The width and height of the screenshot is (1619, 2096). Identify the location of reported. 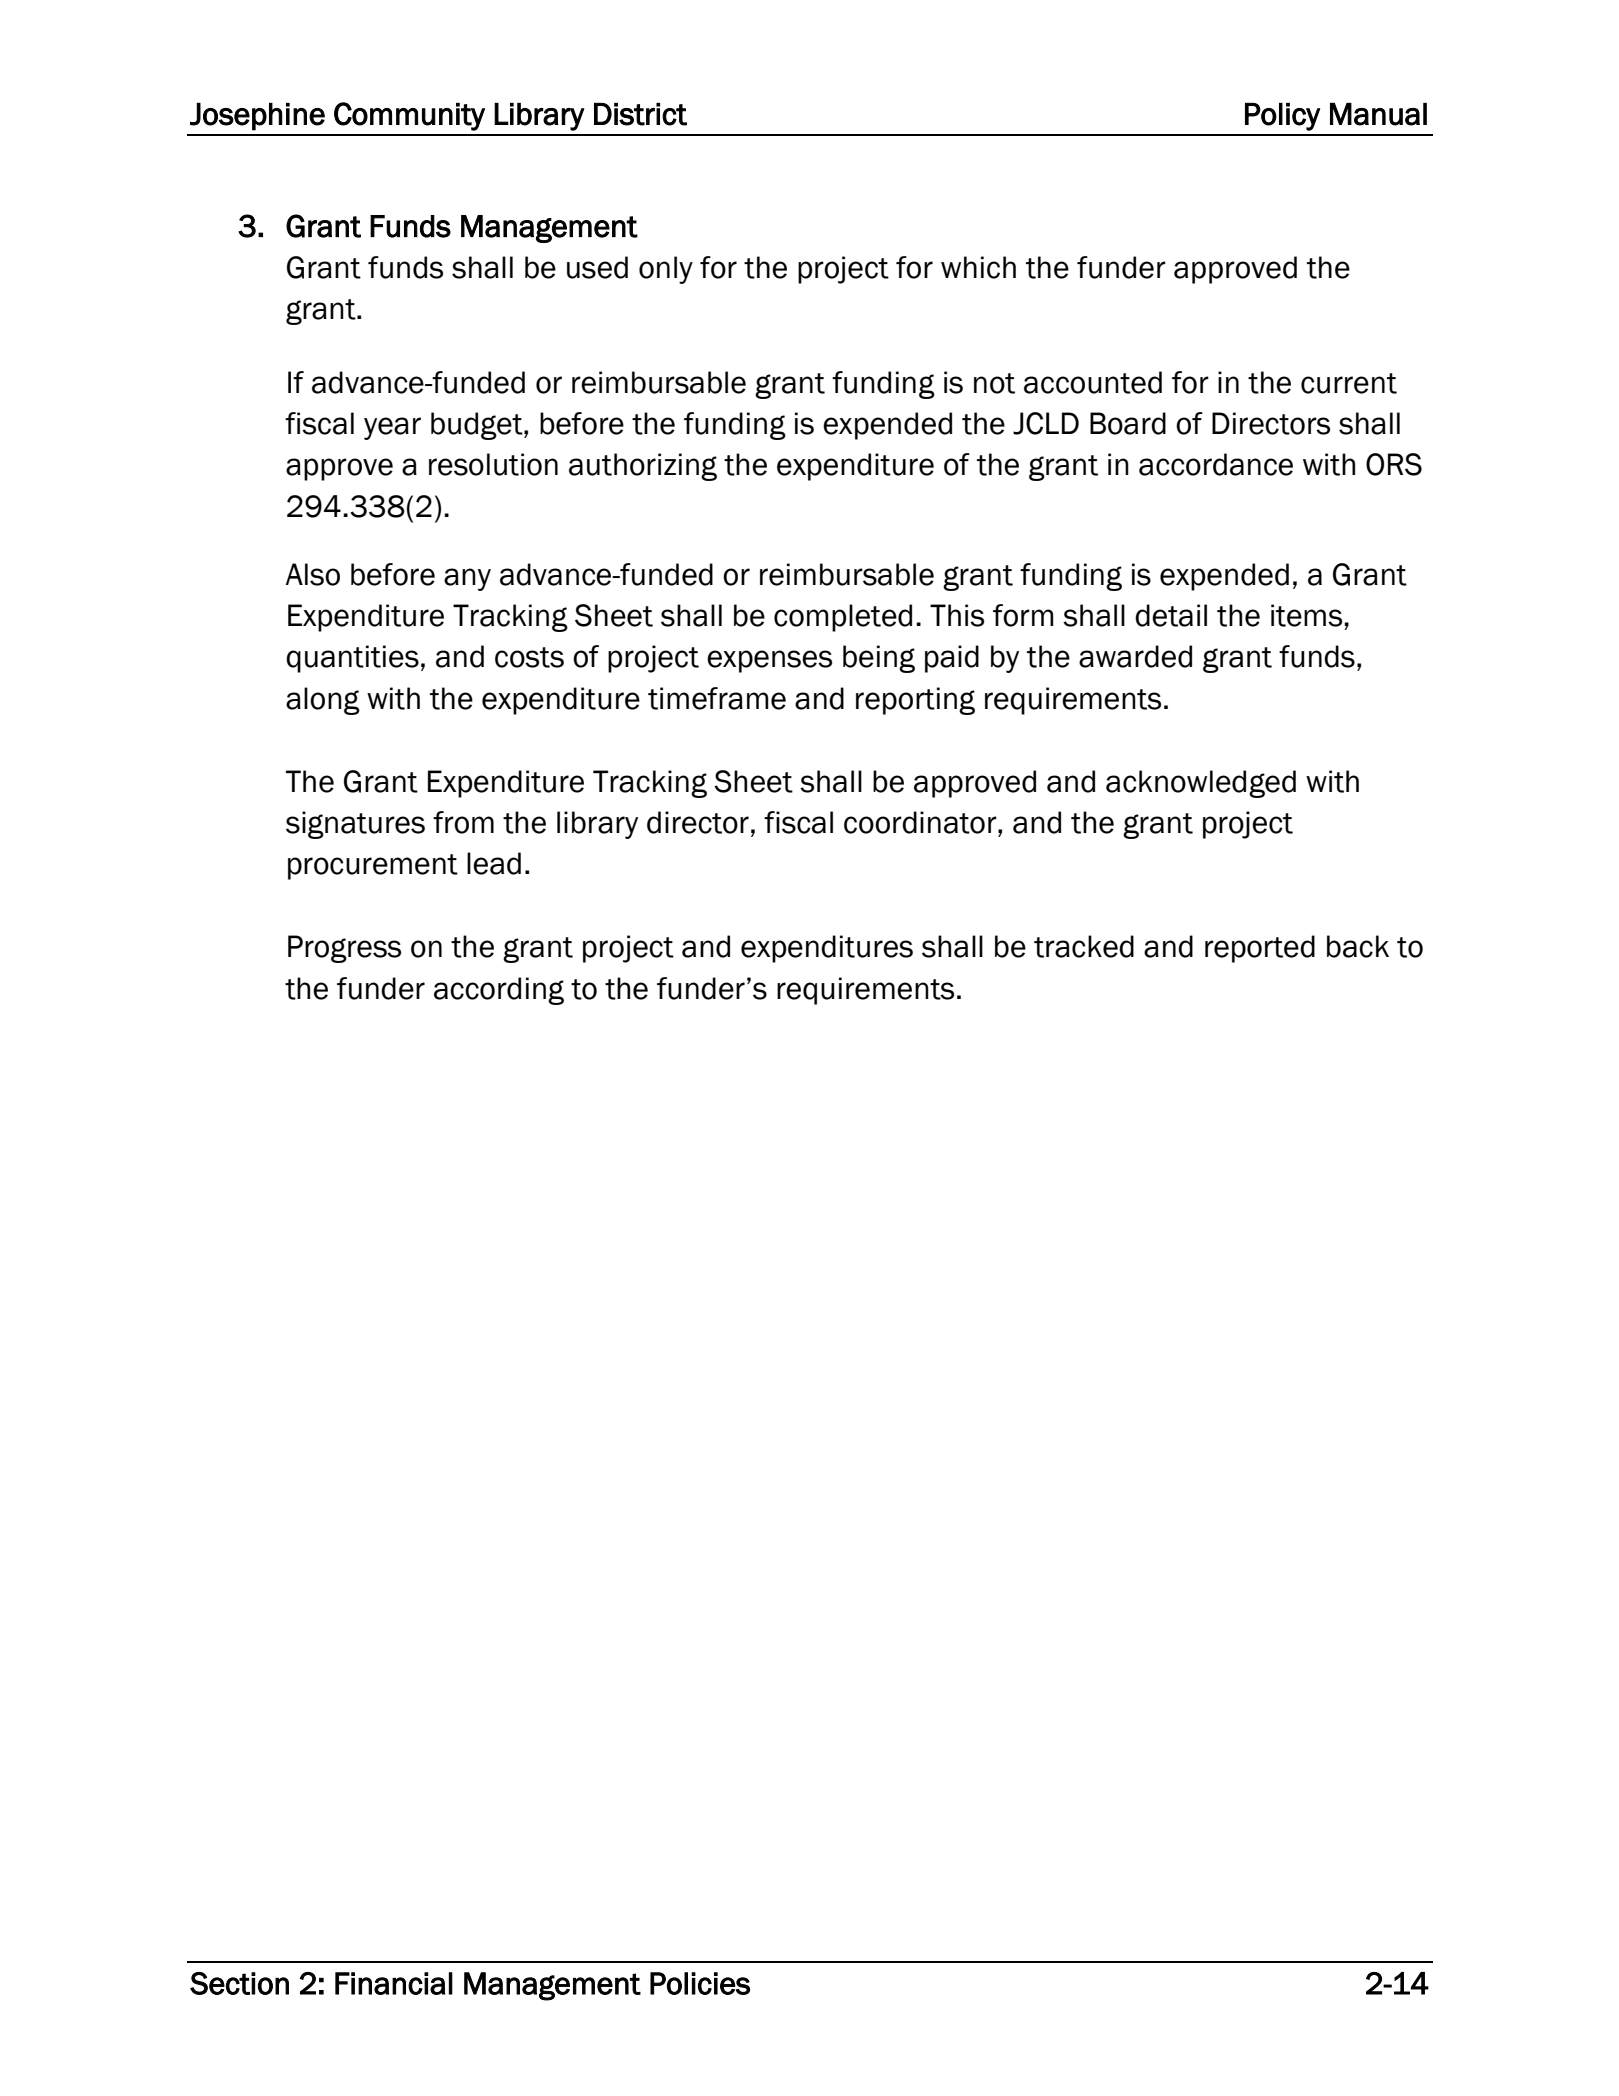
(1260, 949).
